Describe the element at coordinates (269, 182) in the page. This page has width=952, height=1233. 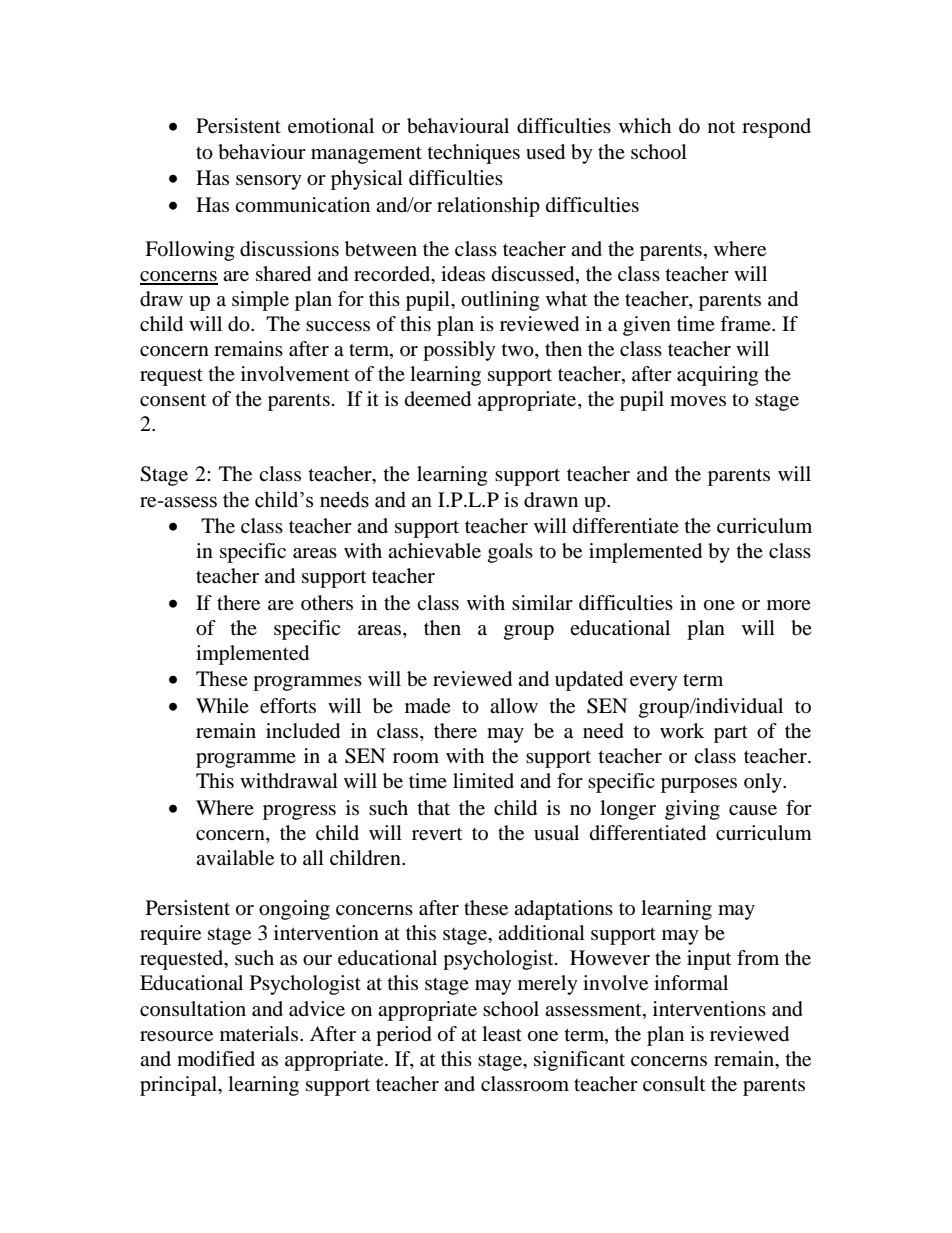
I see `sensory` at that location.
